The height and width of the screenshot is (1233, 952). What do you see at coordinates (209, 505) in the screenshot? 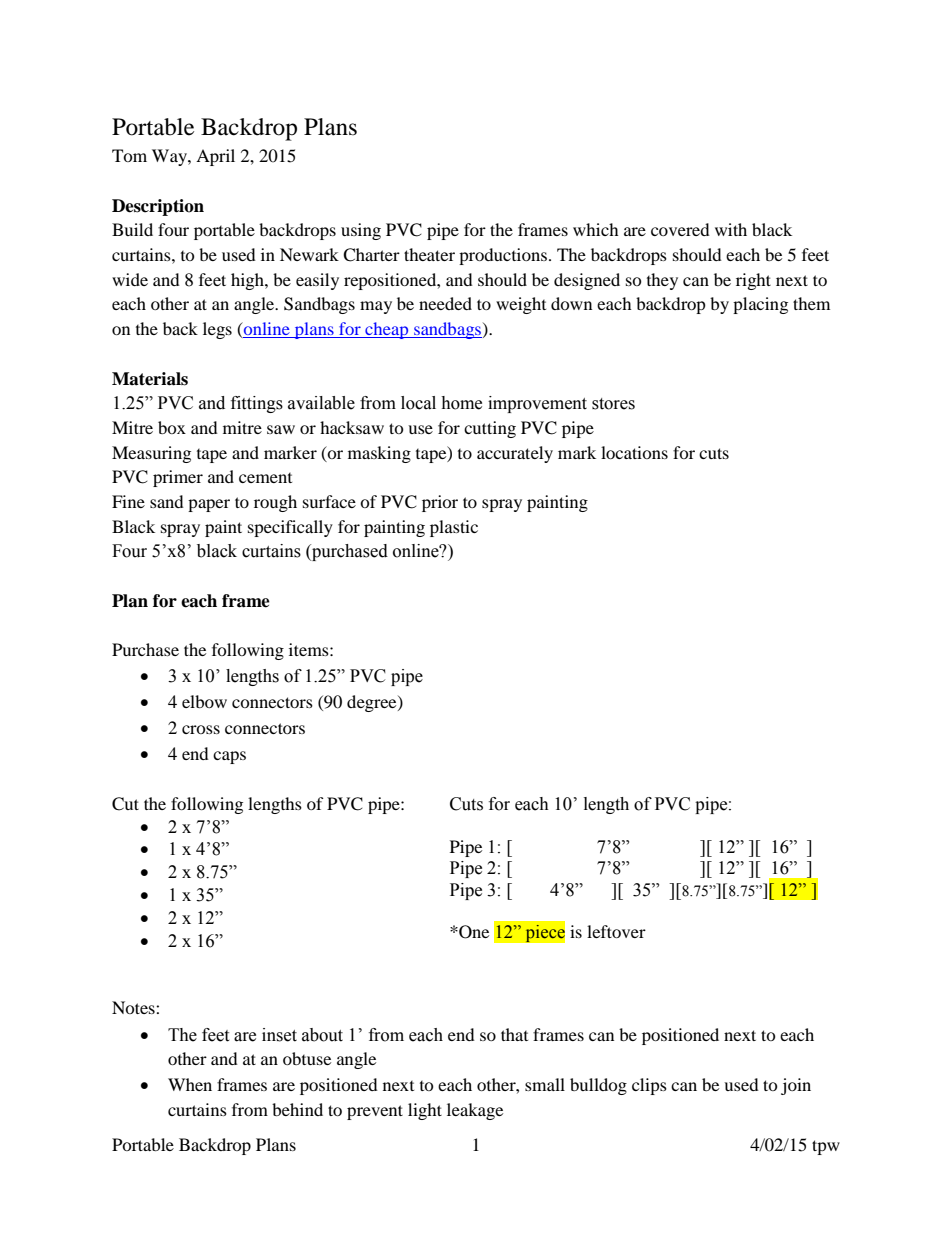
I see `paper` at bounding box center [209, 505].
